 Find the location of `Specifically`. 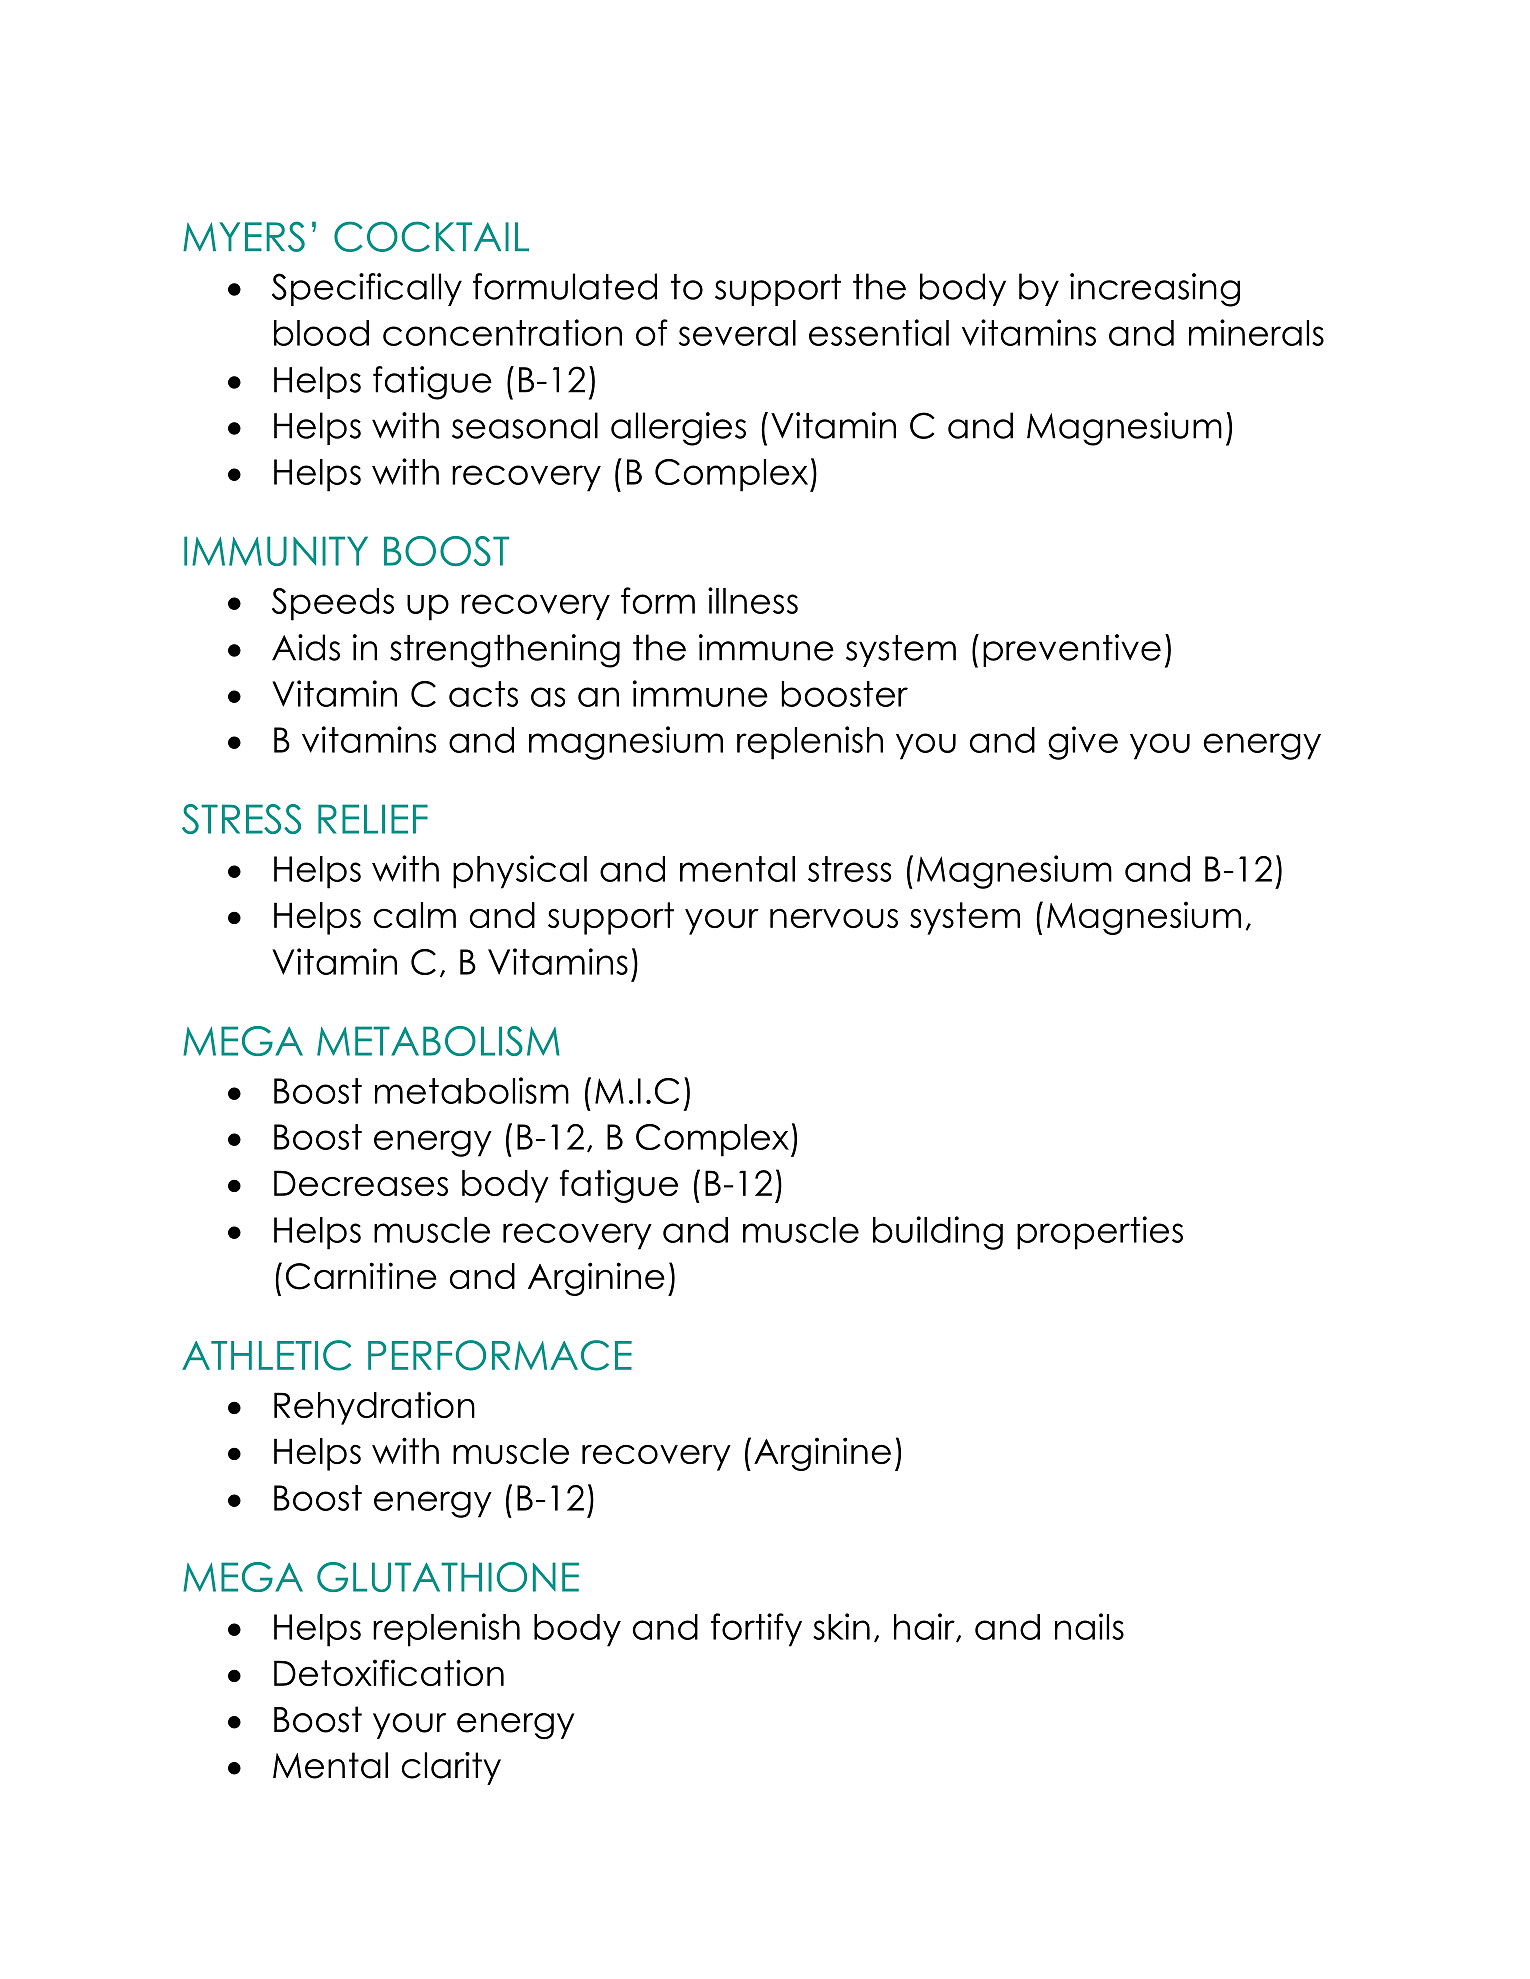

Specifically is located at coordinates (367, 289).
